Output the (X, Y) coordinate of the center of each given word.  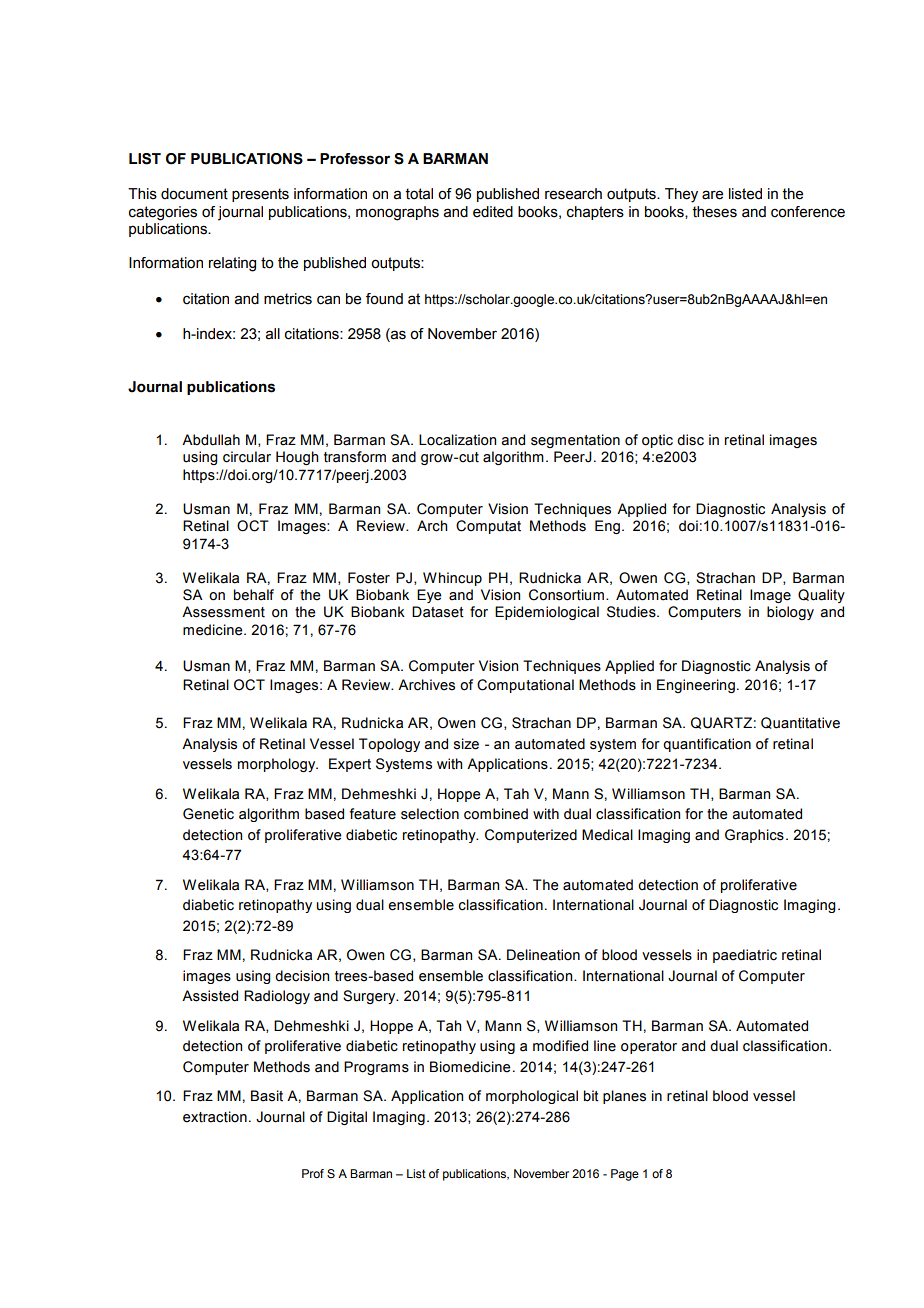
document (194, 194)
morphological (532, 1097)
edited (493, 212)
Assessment (223, 612)
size (466, 744)
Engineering (696, 686)
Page (625, 1175)
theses (715, 212)
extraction (215, 1117)
